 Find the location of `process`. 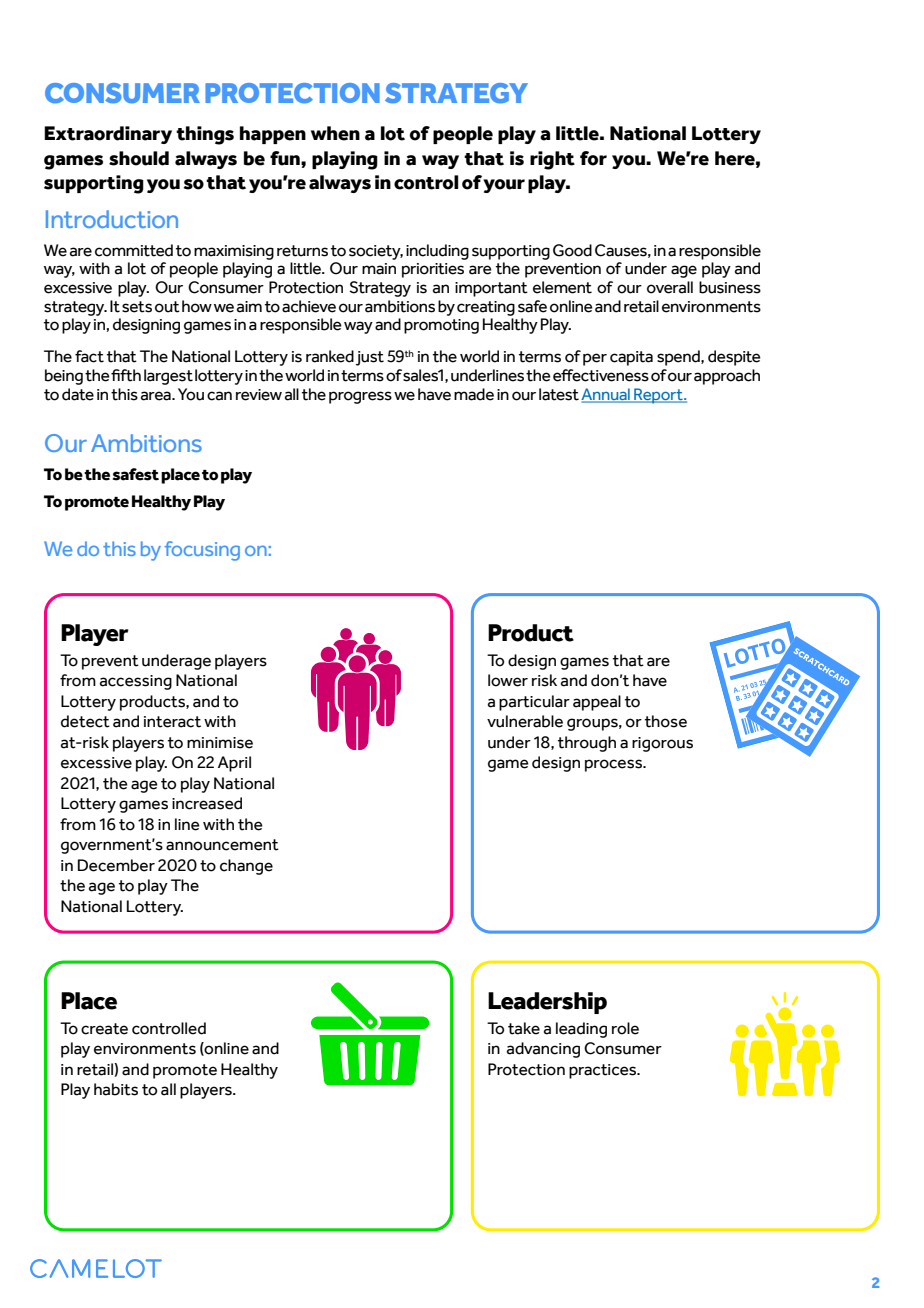

process is located at coordinates (615, 765).
